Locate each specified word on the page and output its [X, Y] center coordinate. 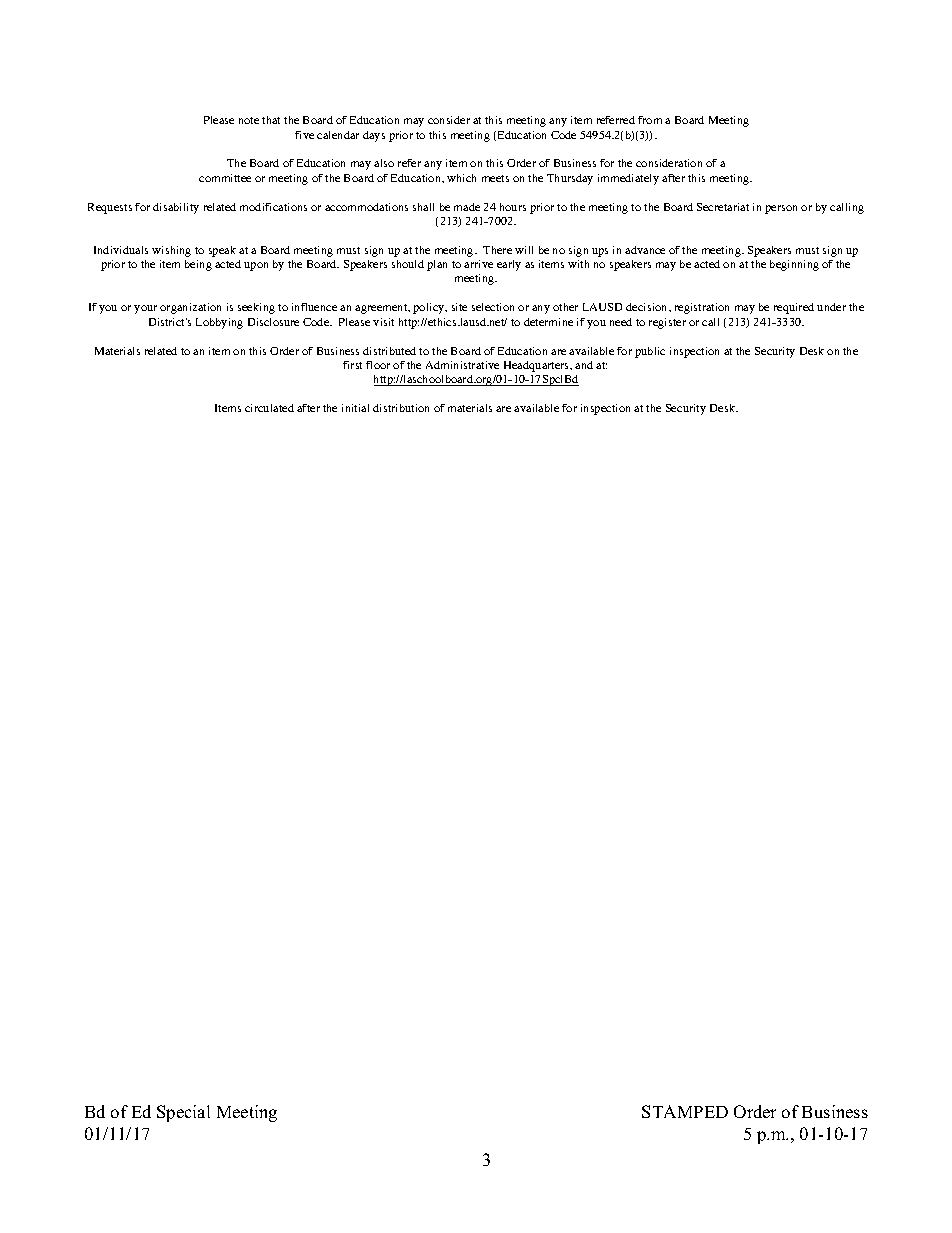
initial [355, 408]
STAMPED [685, 1111]
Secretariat [723, 207]
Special [183, 1113]
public [650, 352]
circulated [269, 408]
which [461, 178]
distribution [401, 408]
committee [225, 178]
